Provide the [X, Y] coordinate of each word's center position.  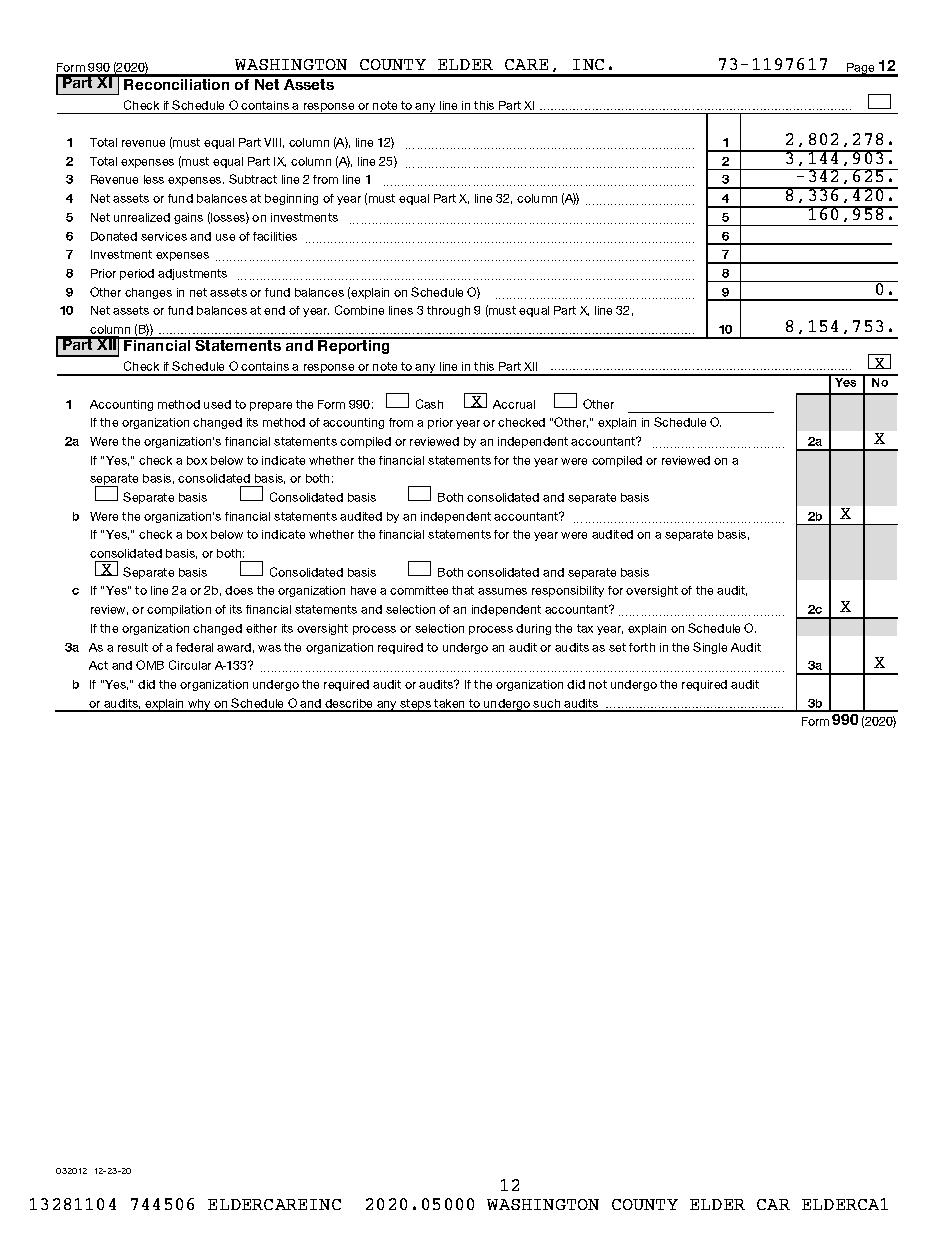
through [448, 311]
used [217, 404]
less [154, 179]
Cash [429, 404]
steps [415, 705]
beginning [291, 199]
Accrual [514, 404]
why [199, 705]
